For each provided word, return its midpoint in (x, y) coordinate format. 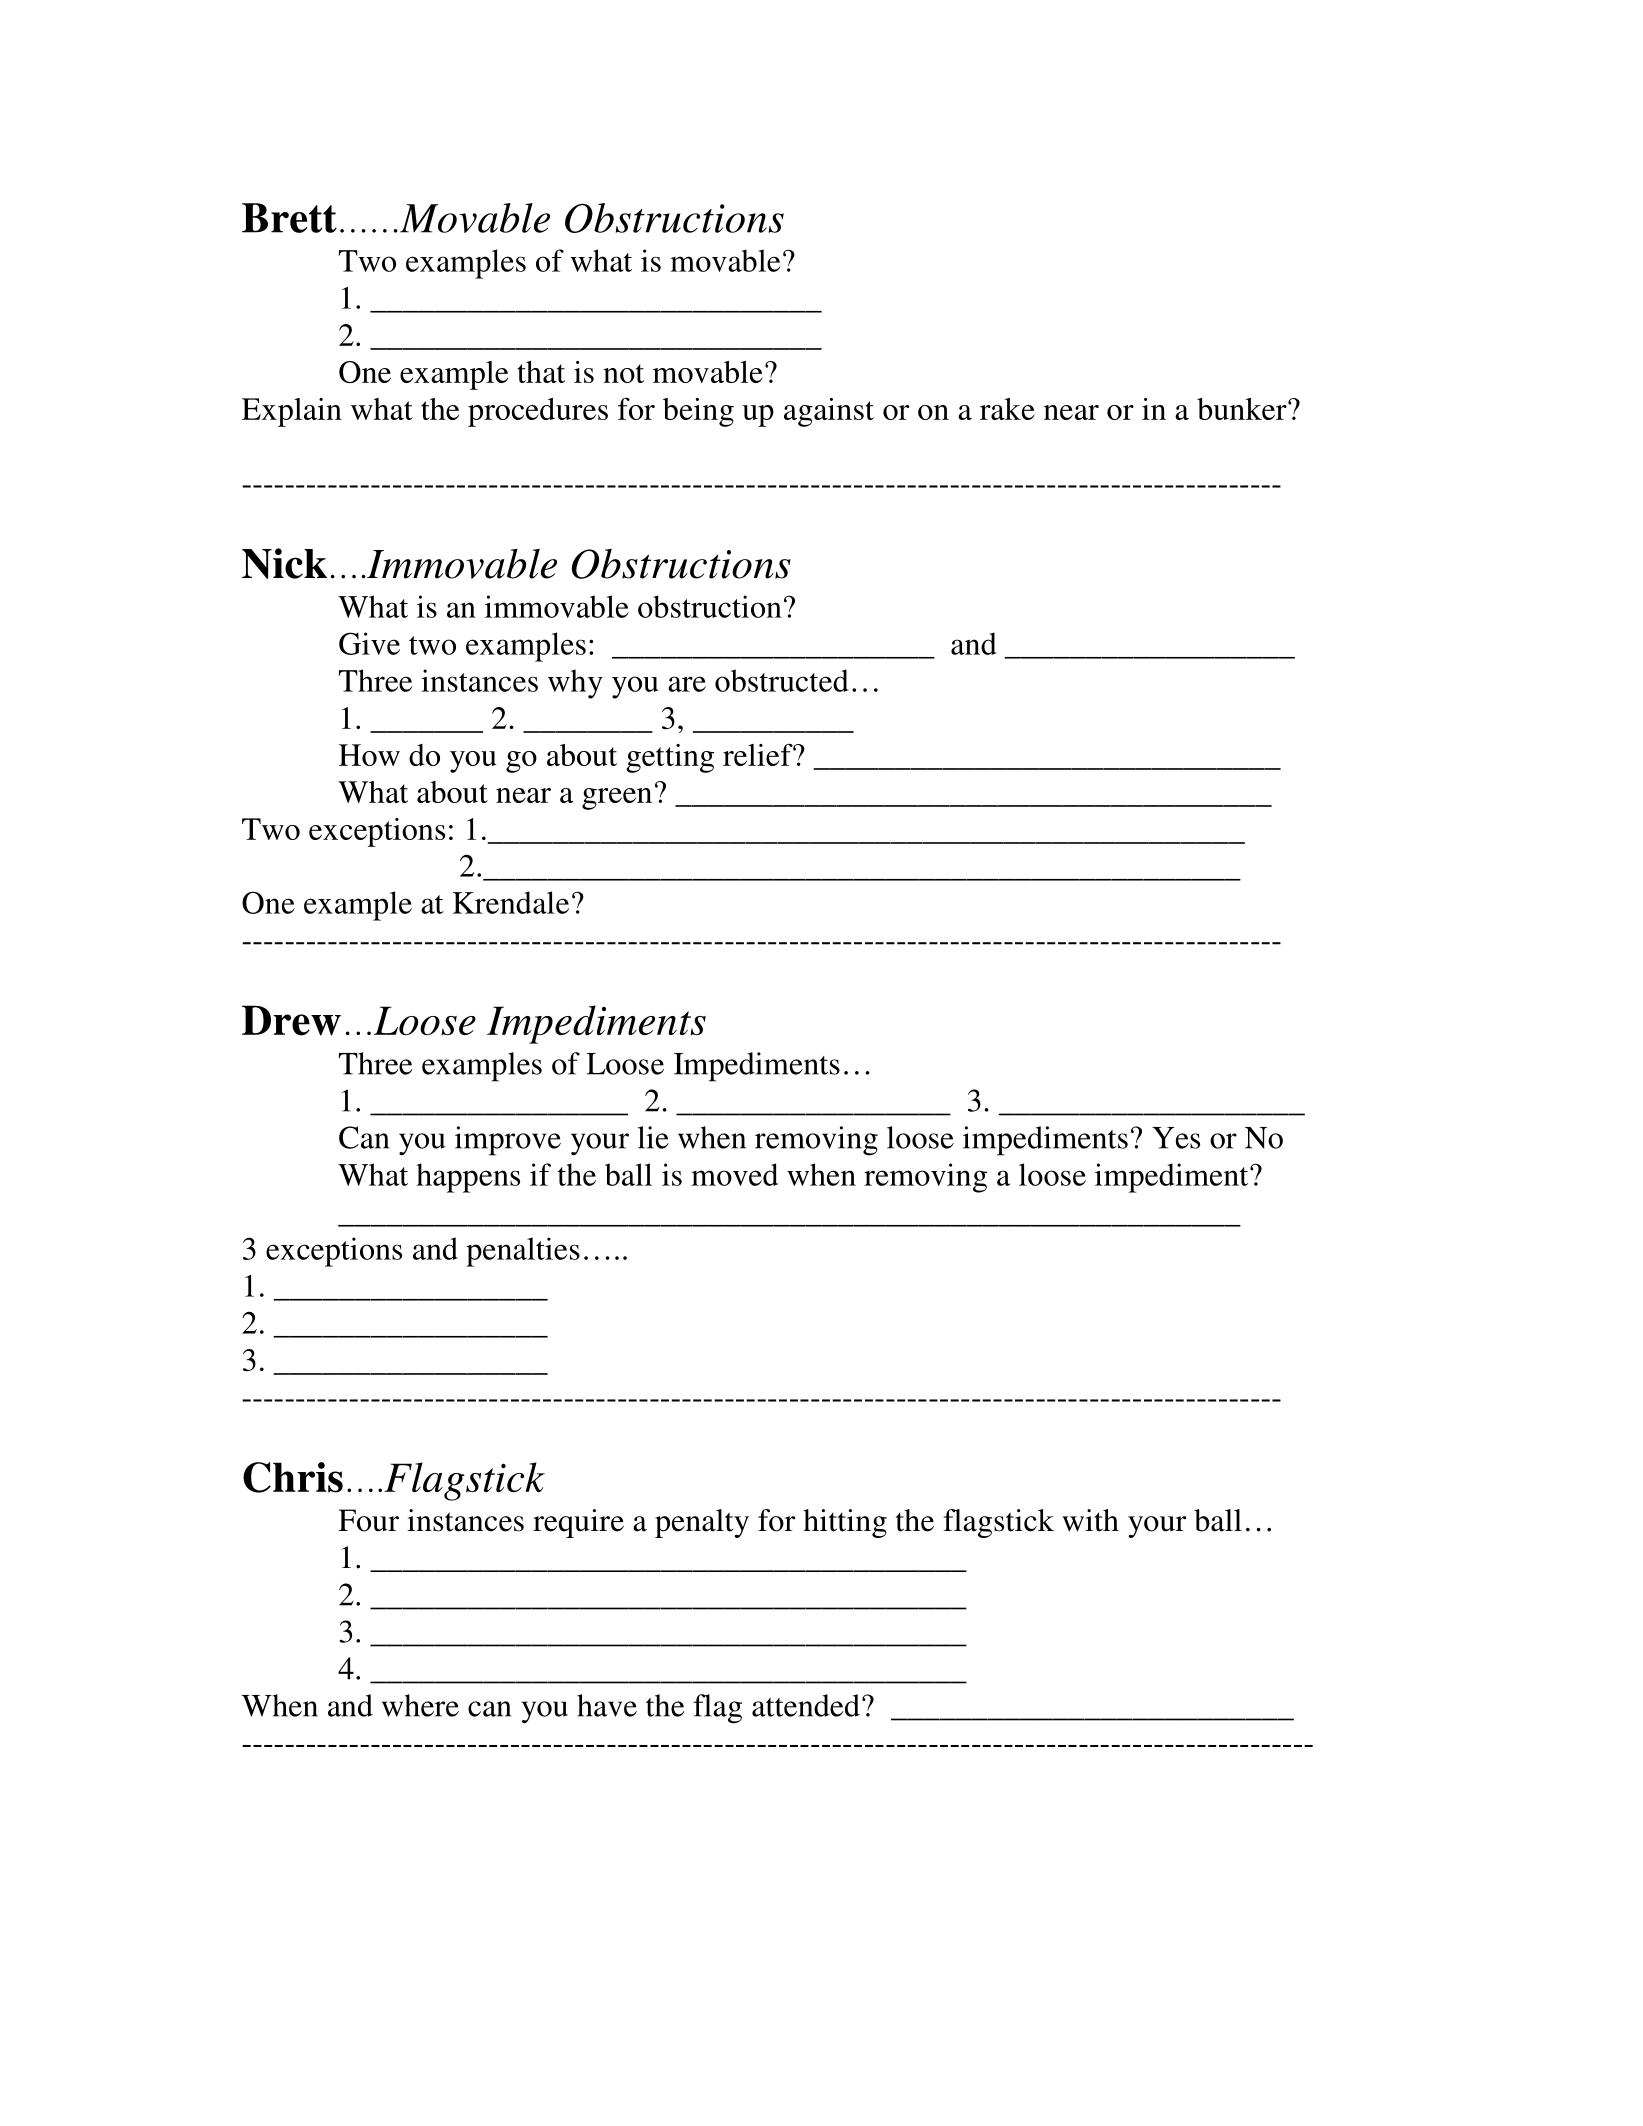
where (420, 1705)
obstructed (782, 680)
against (829, 412)
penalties (523, 1252)
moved (734, 1174)
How (369, 755)
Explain (292, 412)
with (1090, 1520)
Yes (1176, 1138)
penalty (702, 1523)
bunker (1243, 409)
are (687, 684)
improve (508, 1141)
